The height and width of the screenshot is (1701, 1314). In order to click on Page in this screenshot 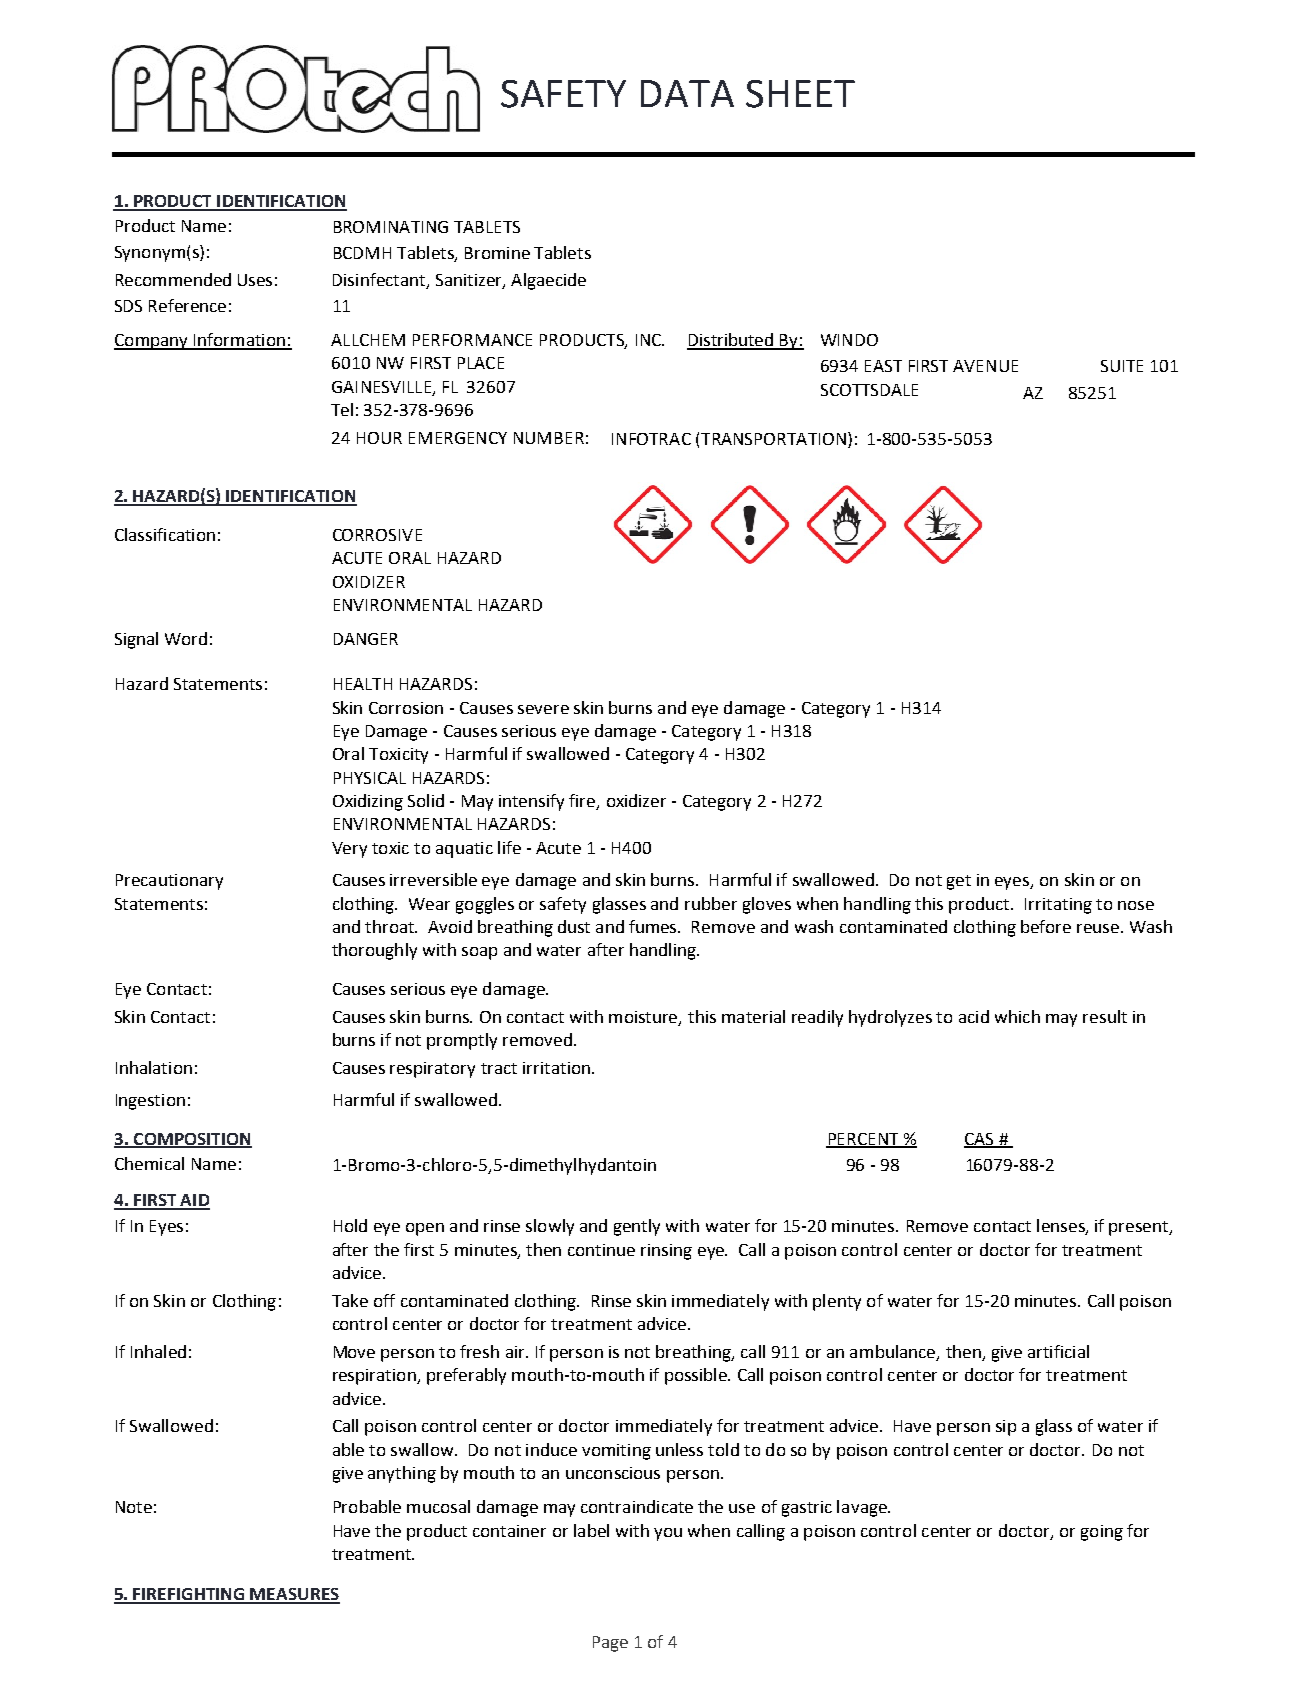, I will do `click(610, 1644)`.
